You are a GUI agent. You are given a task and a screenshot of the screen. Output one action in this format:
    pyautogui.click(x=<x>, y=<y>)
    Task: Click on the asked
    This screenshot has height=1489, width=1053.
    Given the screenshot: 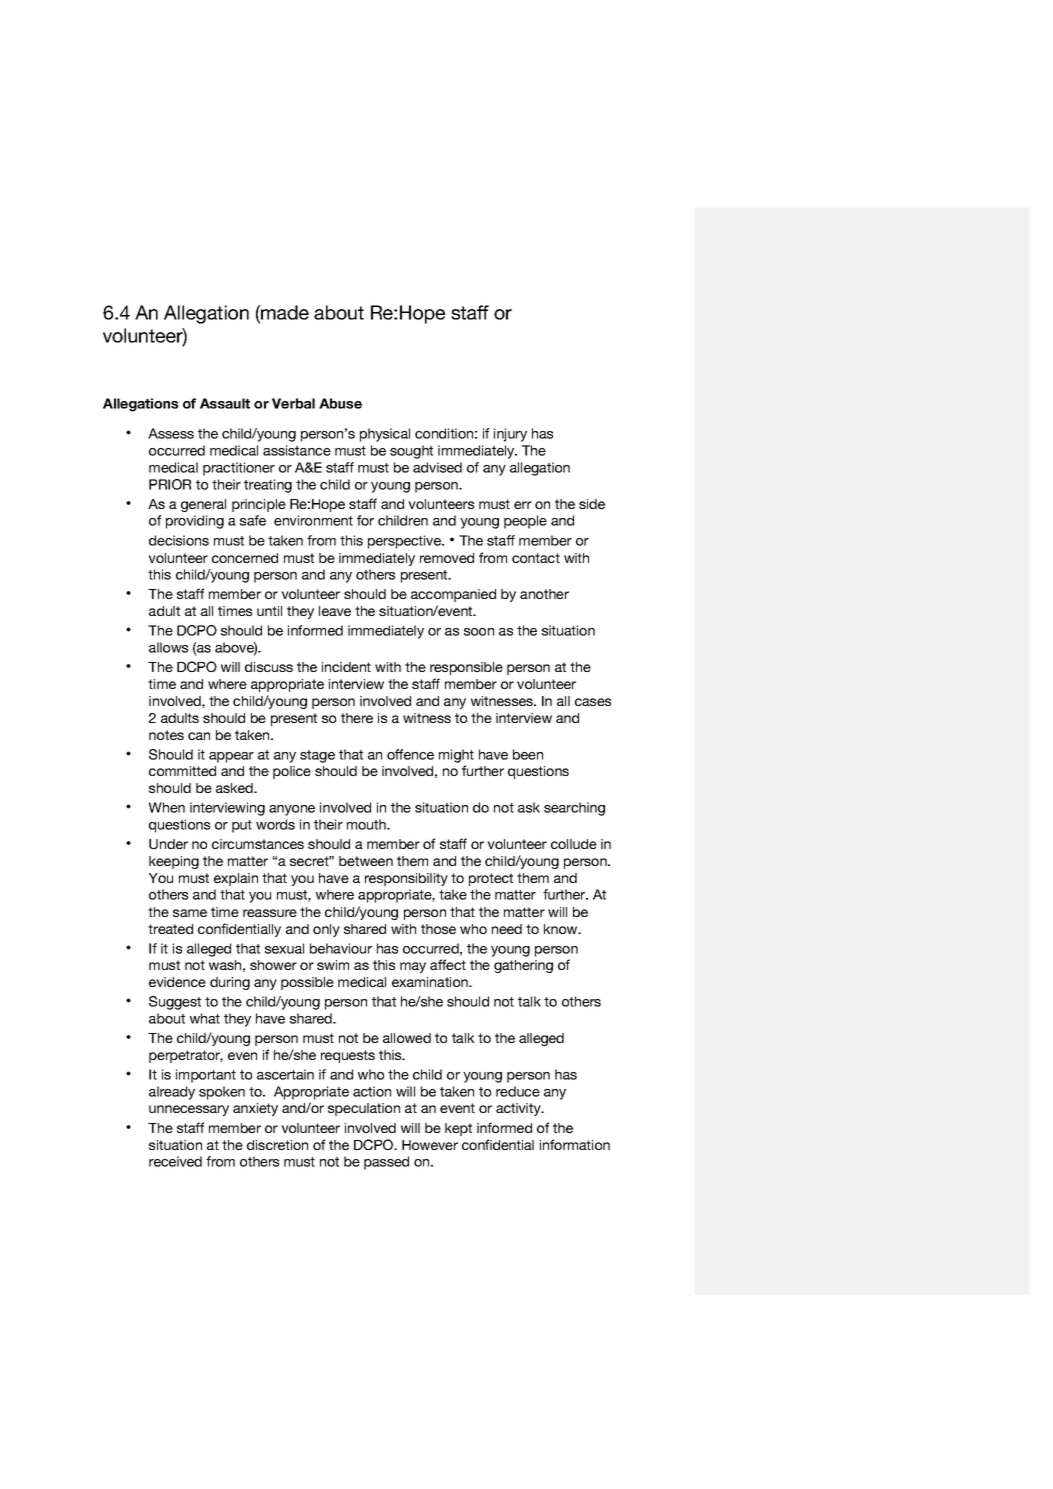 What is the action you would take?
    pyautogui.click(x=235, y=788)
